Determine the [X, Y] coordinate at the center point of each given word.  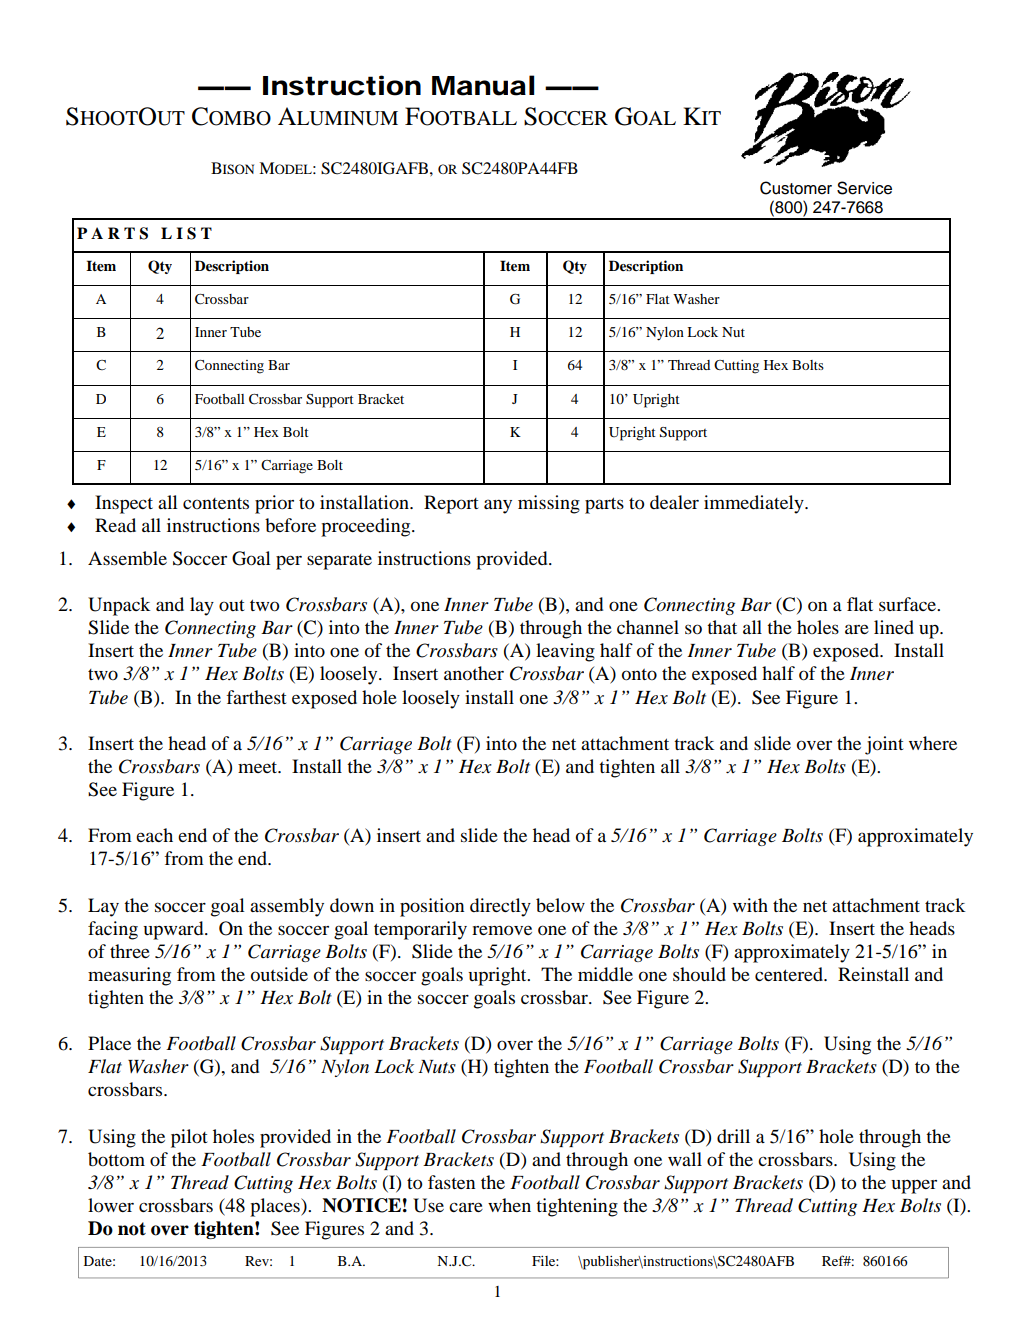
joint [884, 745]
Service [864, 188]
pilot [189, 1138]
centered [790, 974]
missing [549, 504]
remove [502, 930]
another [474, 673]
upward [174, 930]
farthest [256, 697]
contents [216, 503]
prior [274, 504]
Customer [796, 188]
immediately [755, 504]
